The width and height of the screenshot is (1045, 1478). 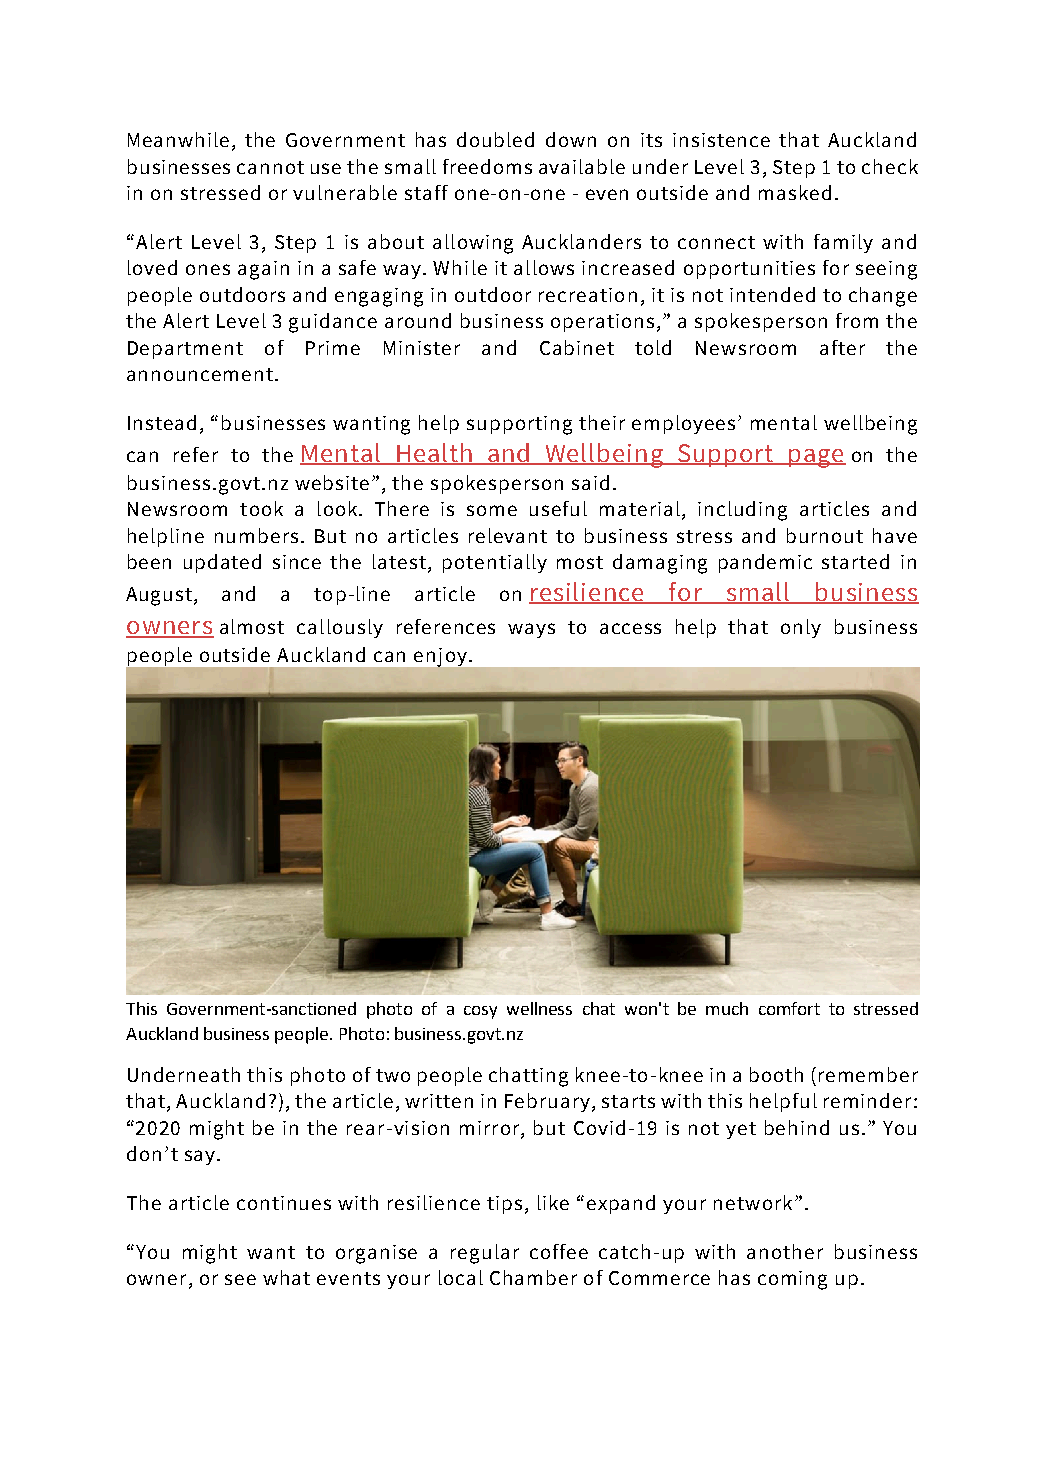 I want to click on freedoms, so click(x=487, y=166).
